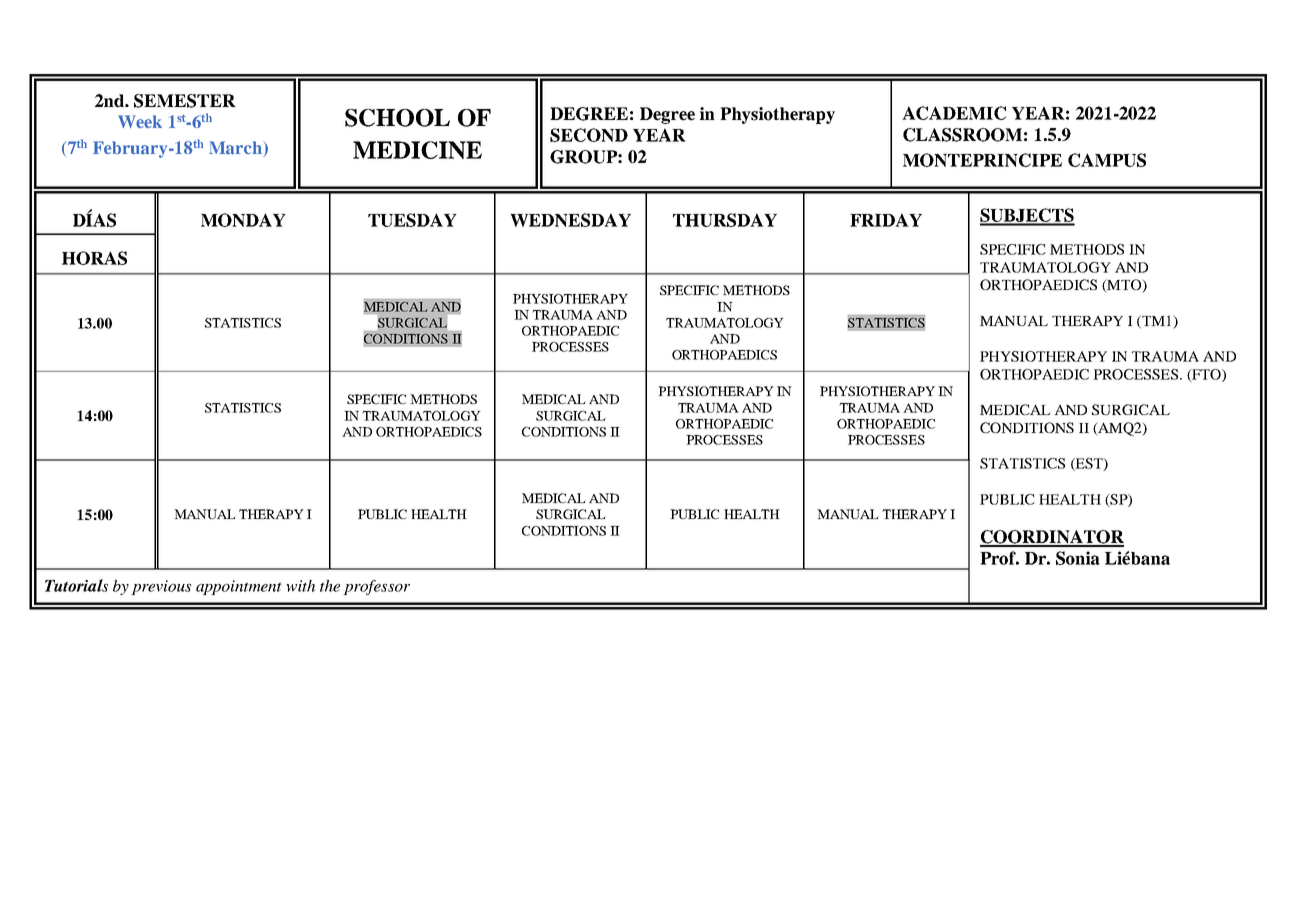 This screenshot has height=924, width=1308. What do you see at coordinates (185, 101) in the screenshot?
I see `SEMESTER` at bounding box center [185, 101].
